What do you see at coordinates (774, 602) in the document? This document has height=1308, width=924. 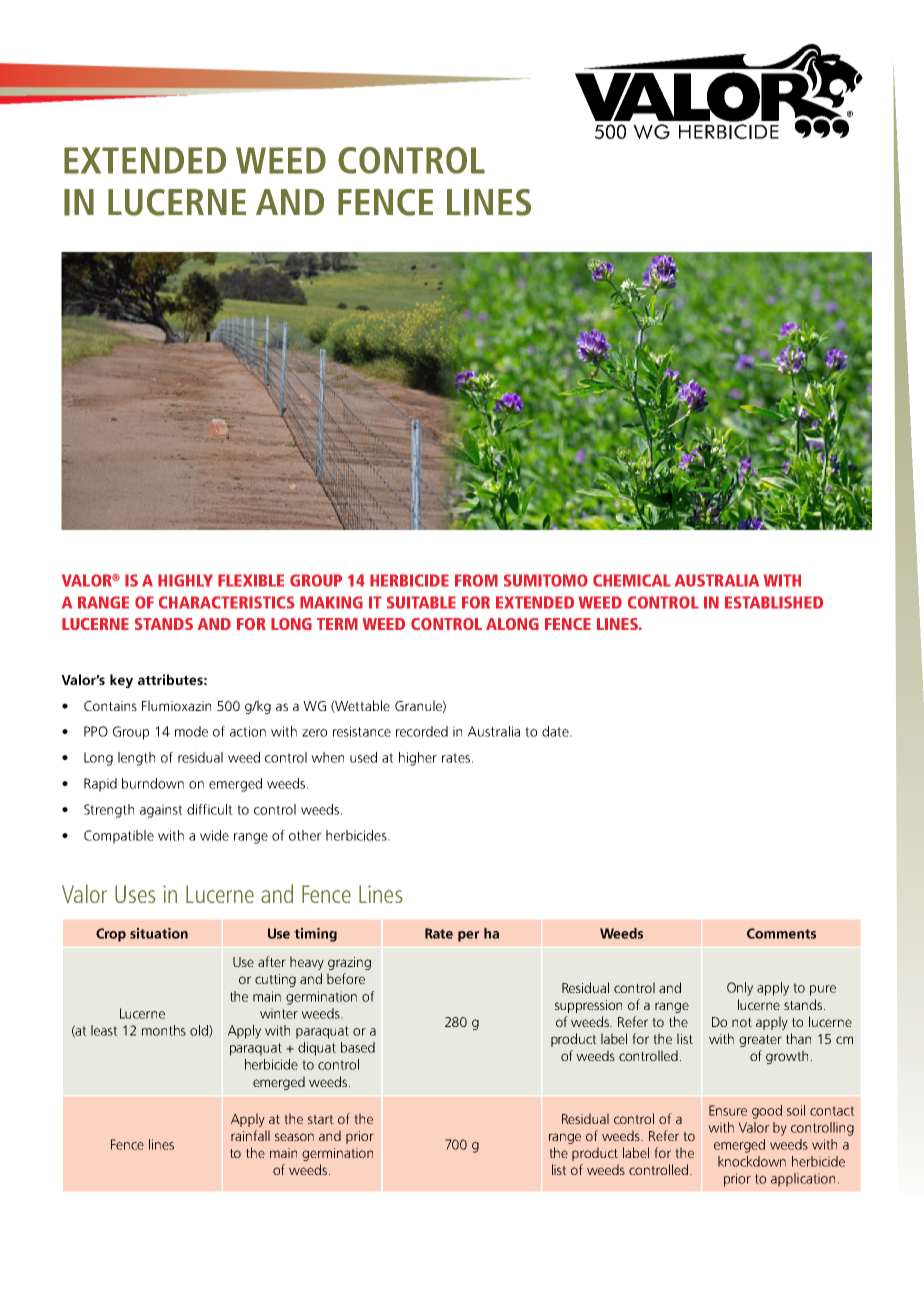 I see `ESTABLISHED` at bounding box center [774, 602].
